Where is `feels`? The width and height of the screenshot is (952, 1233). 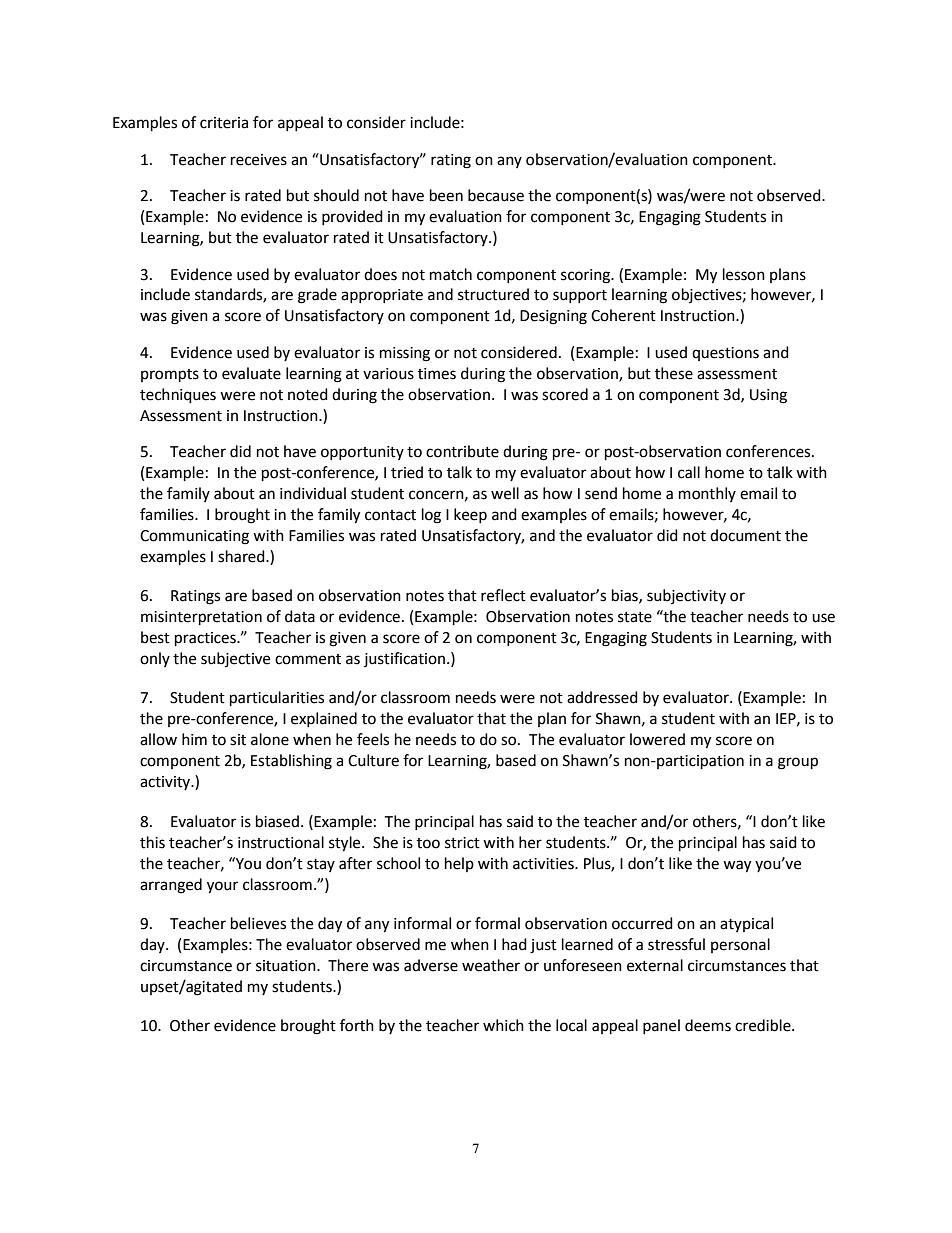
feels is located at coordinates (373, 739).
